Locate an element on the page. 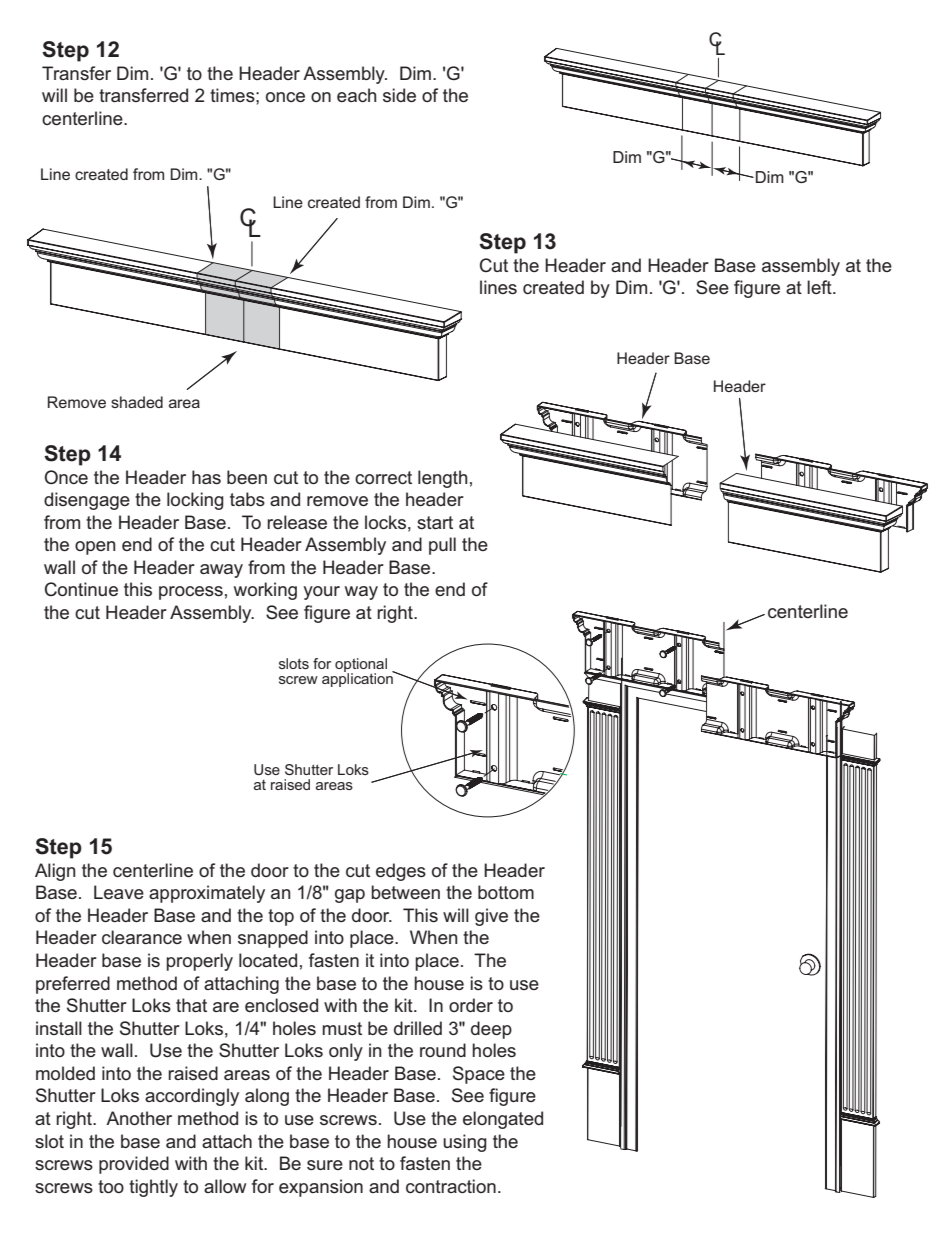 This image has height=1233, width=952. elongated is located at coordinates (503, 1120).
